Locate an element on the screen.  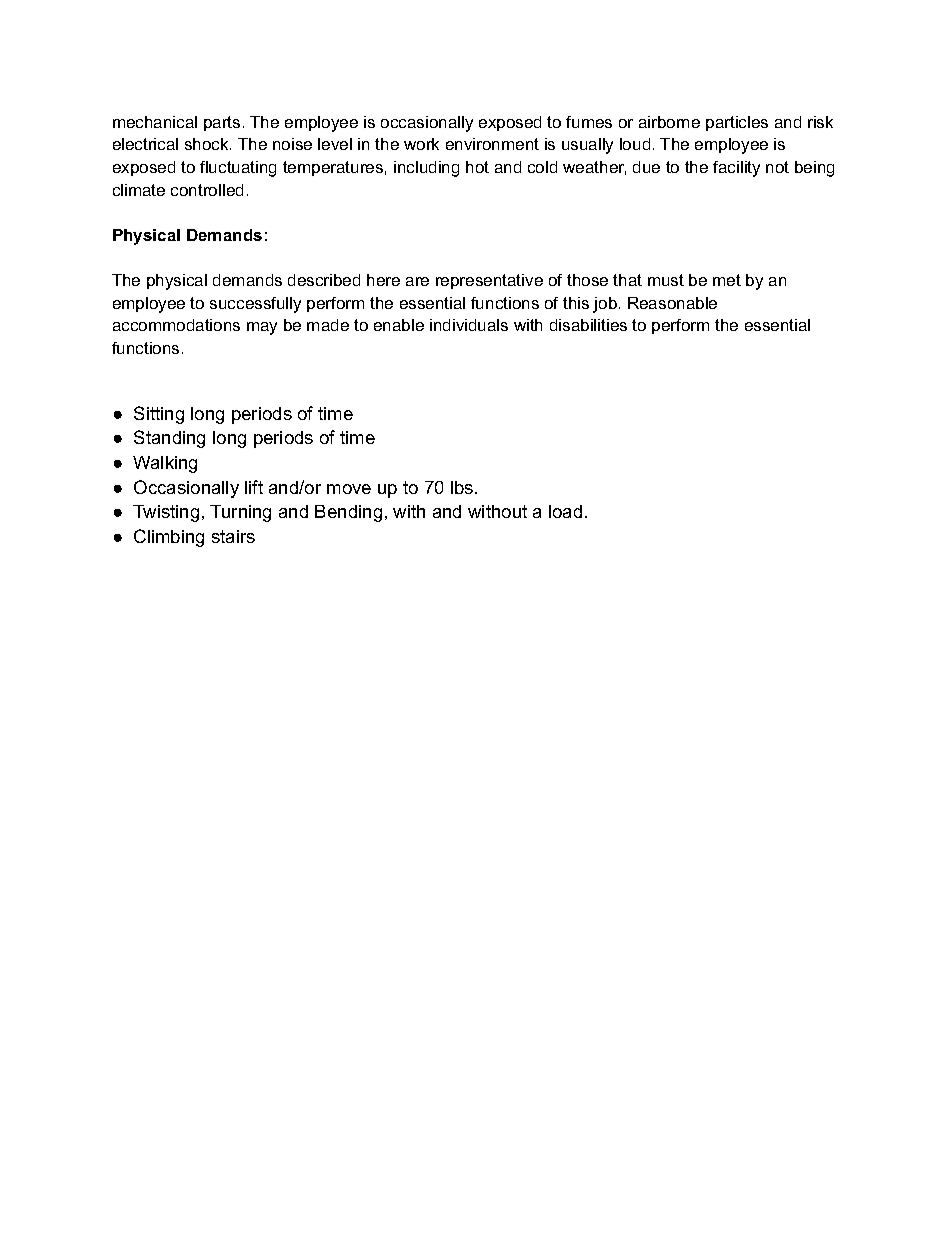
Bending is located at coordinates (348, 513).
